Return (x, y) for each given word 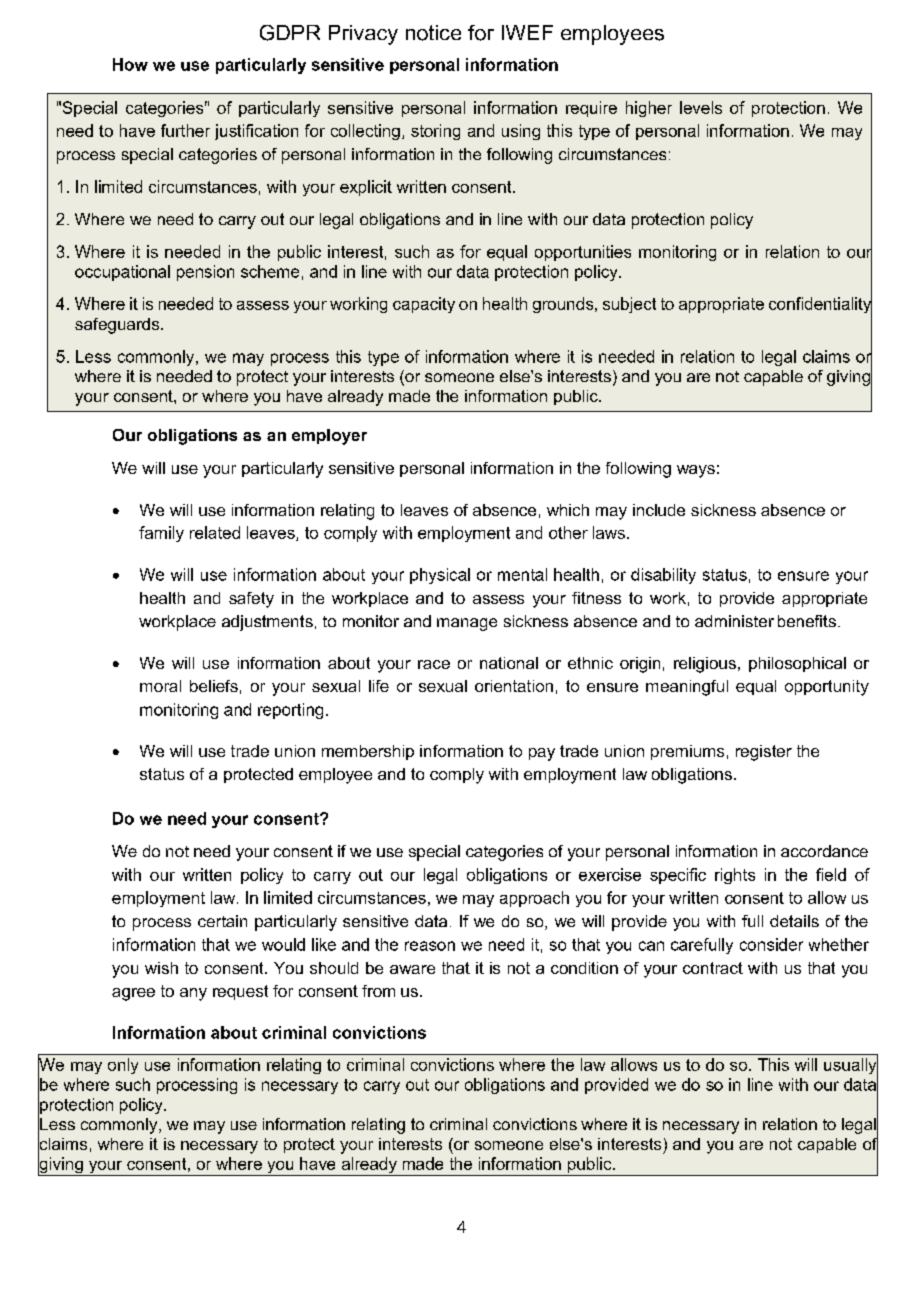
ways (696, 471)
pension (205, 273)
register (764, 753)
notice (433, 33)
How (130, 64)
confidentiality (820, 305)
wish (161, 968)
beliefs (214, 686)
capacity (424, 305)
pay (542, 754)
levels (701, 107)
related (215, 532)
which (568, 510)
